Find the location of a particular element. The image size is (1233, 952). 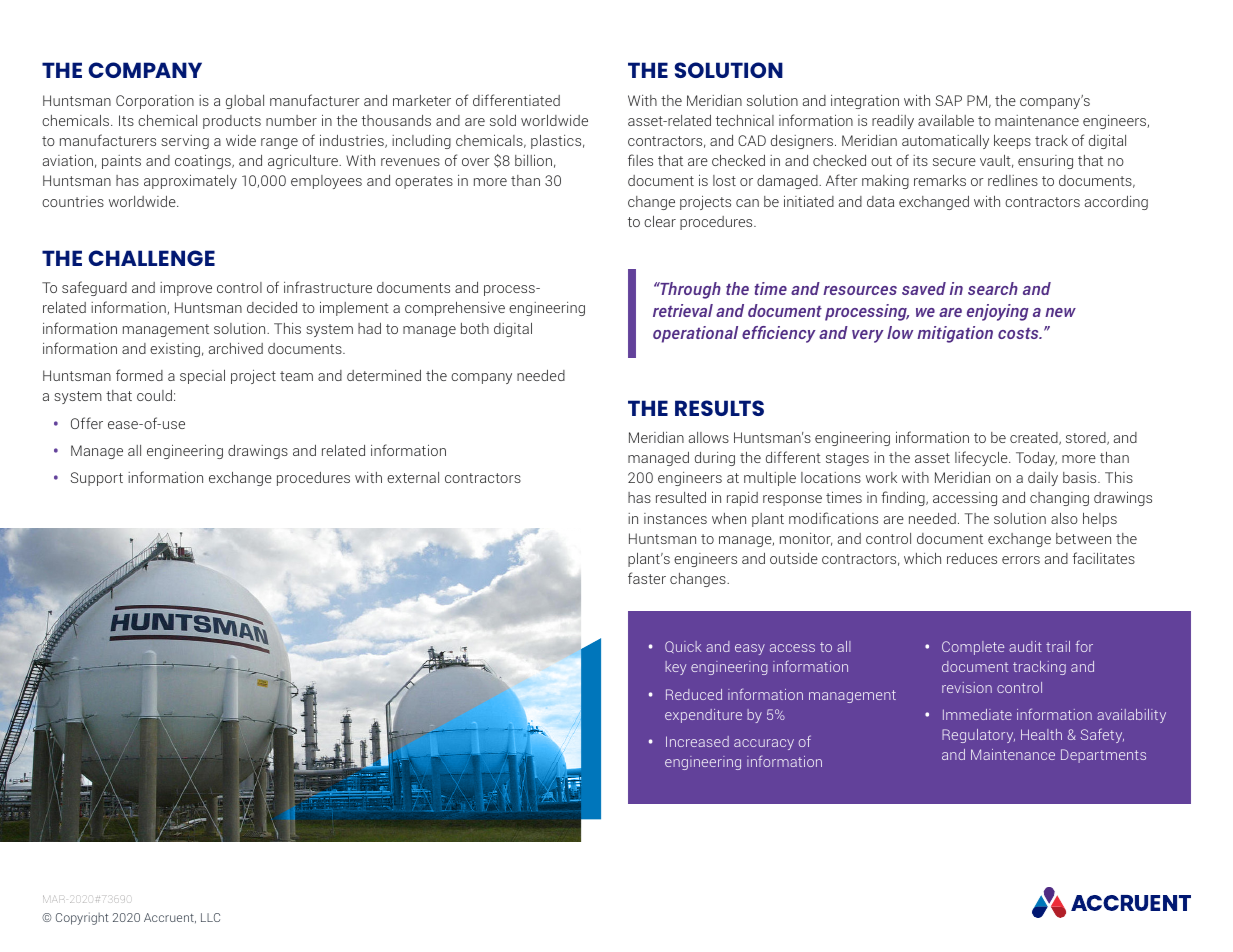

keeps is located at coordinates (1012, 142).
